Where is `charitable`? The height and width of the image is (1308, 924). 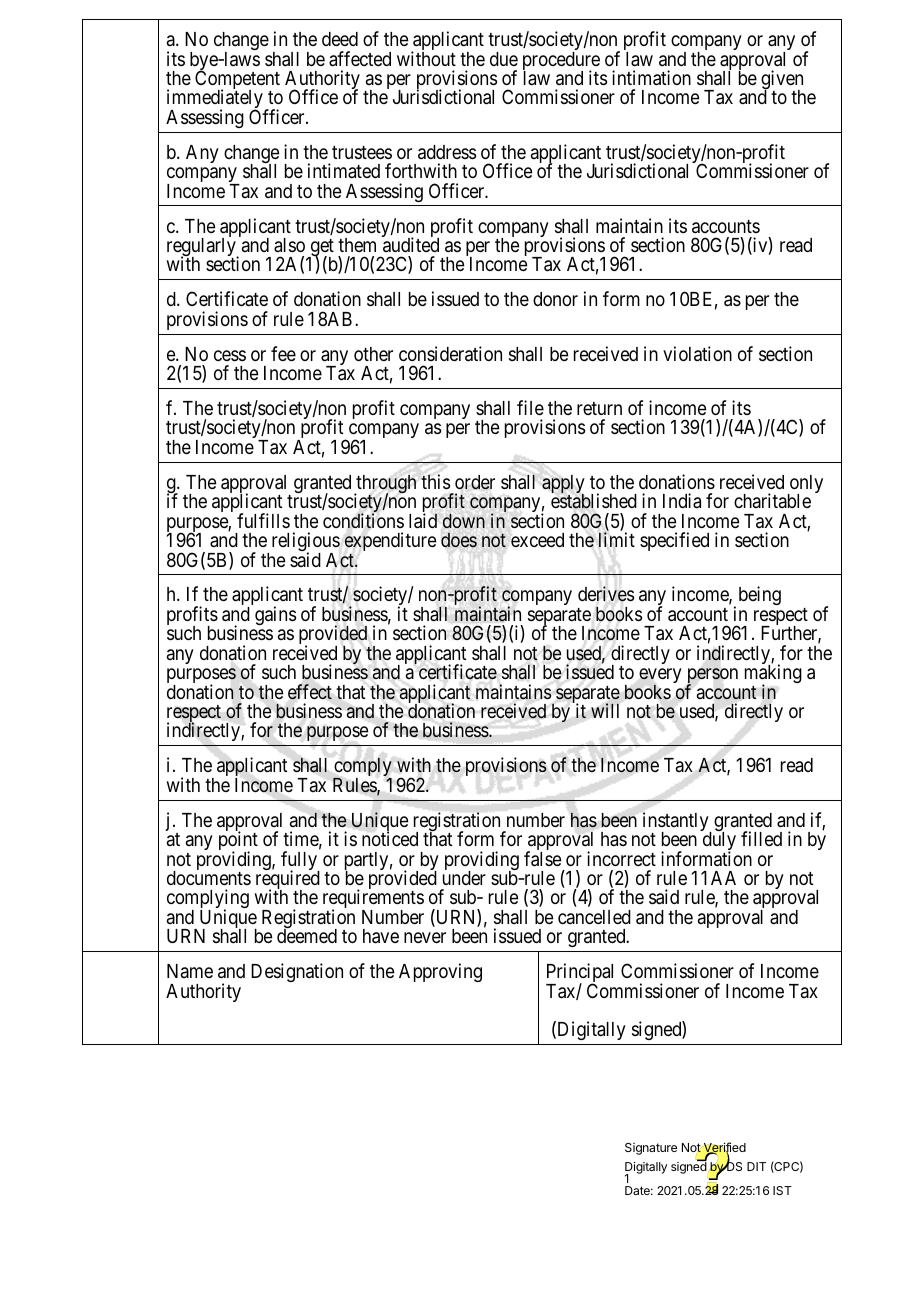
charitable is located at coordinates (772, 500).
